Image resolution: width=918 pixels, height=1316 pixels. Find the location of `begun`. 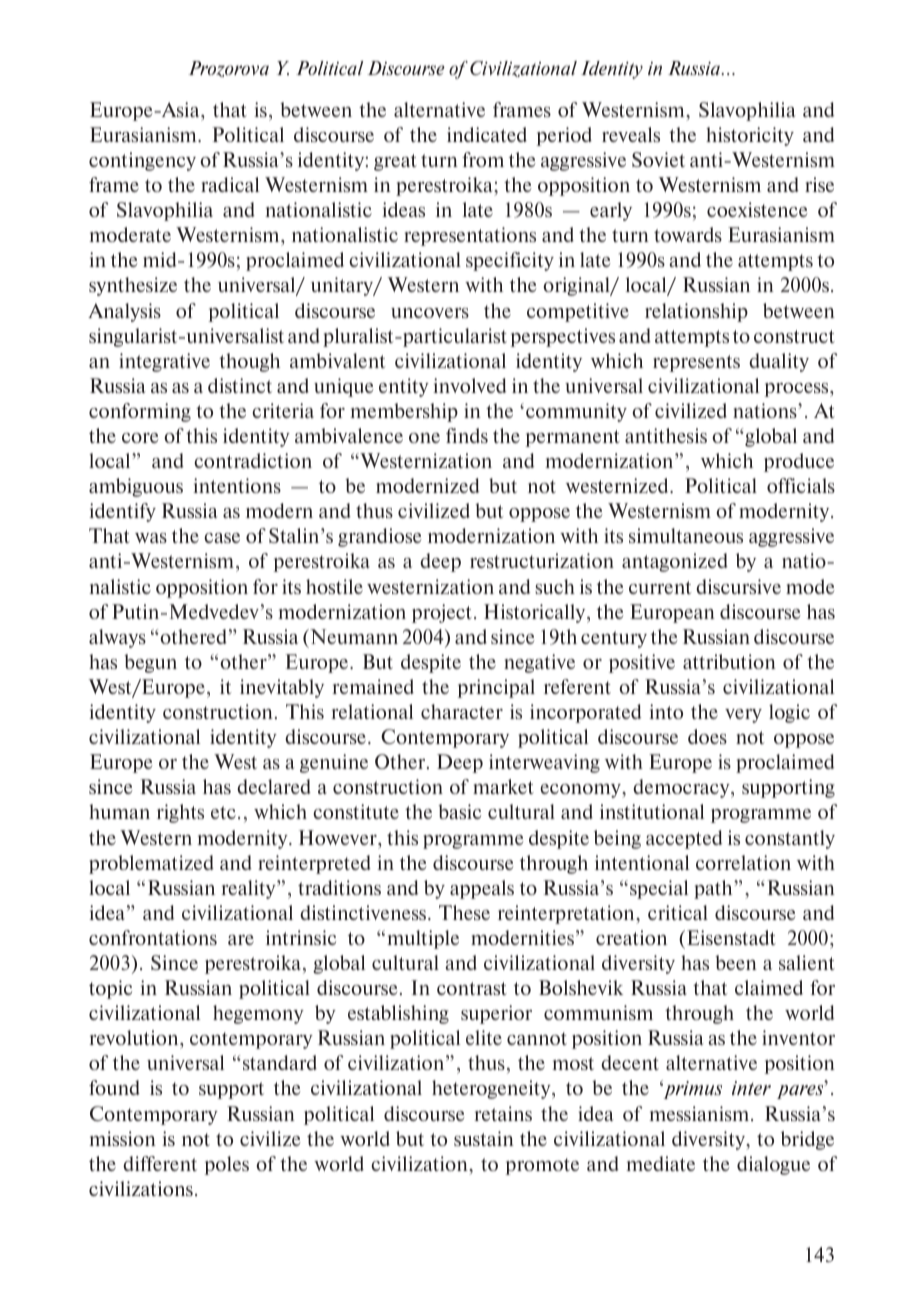

begun is located at coordinates (150, 663).
